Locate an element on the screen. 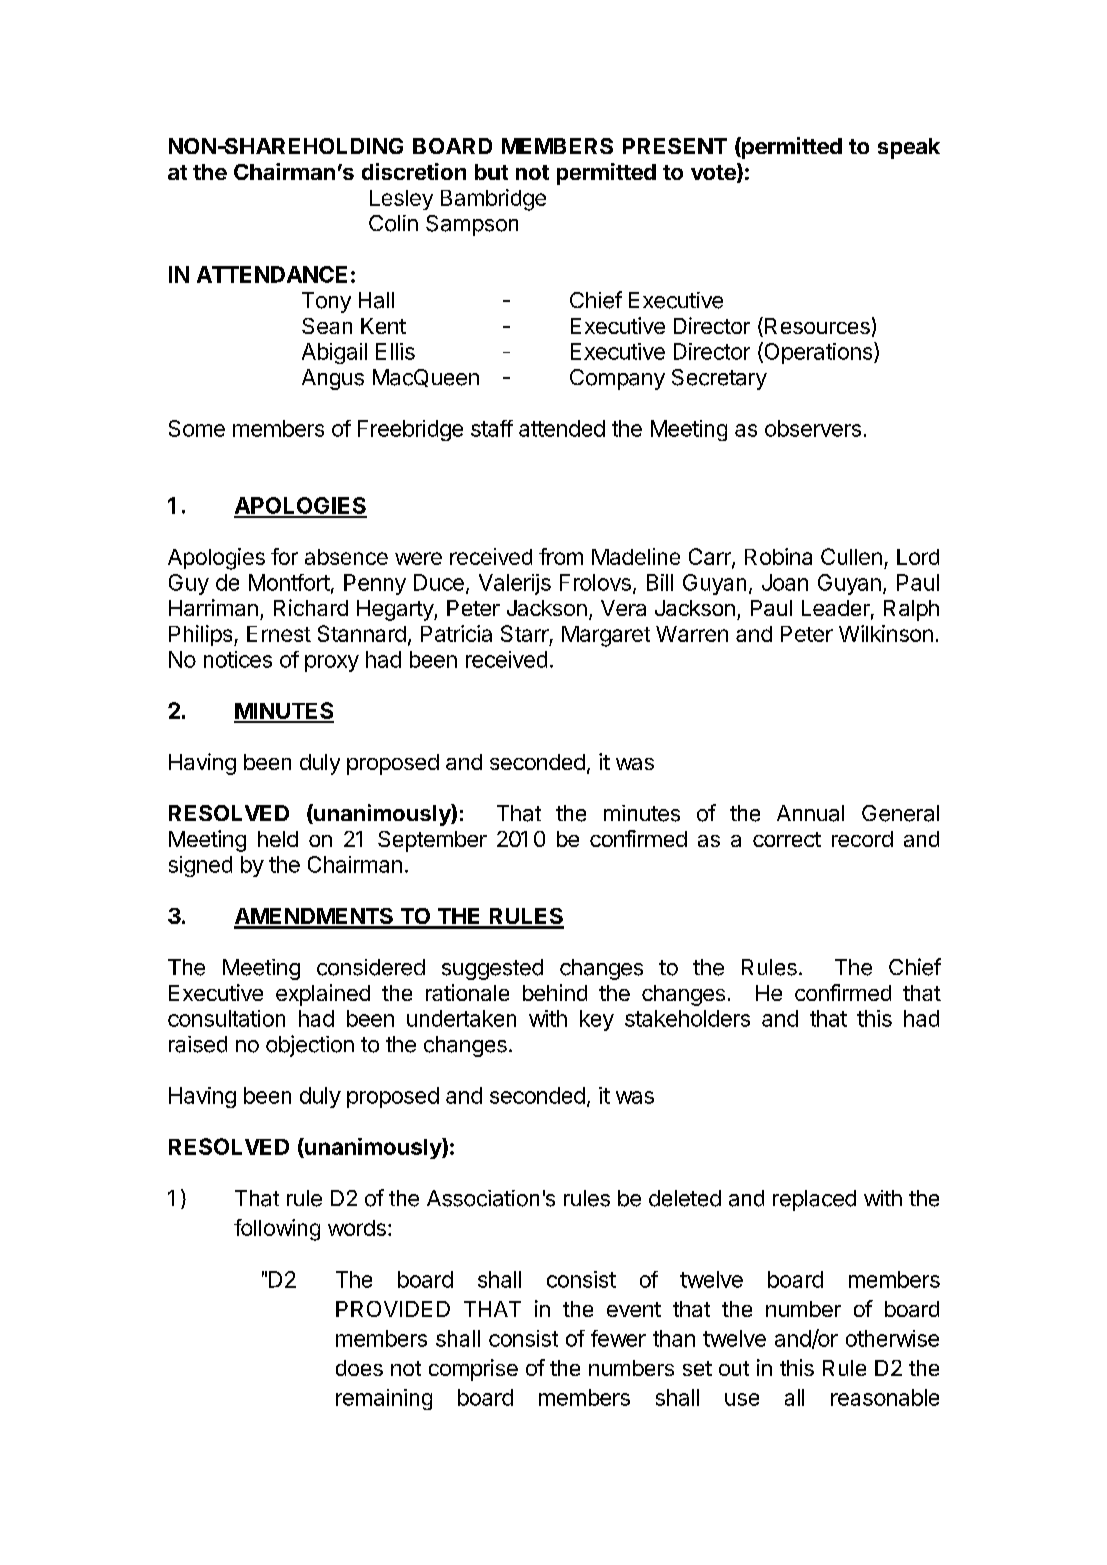 The image size is (1107, 1565). speak is located at coordinates (909, 148).
